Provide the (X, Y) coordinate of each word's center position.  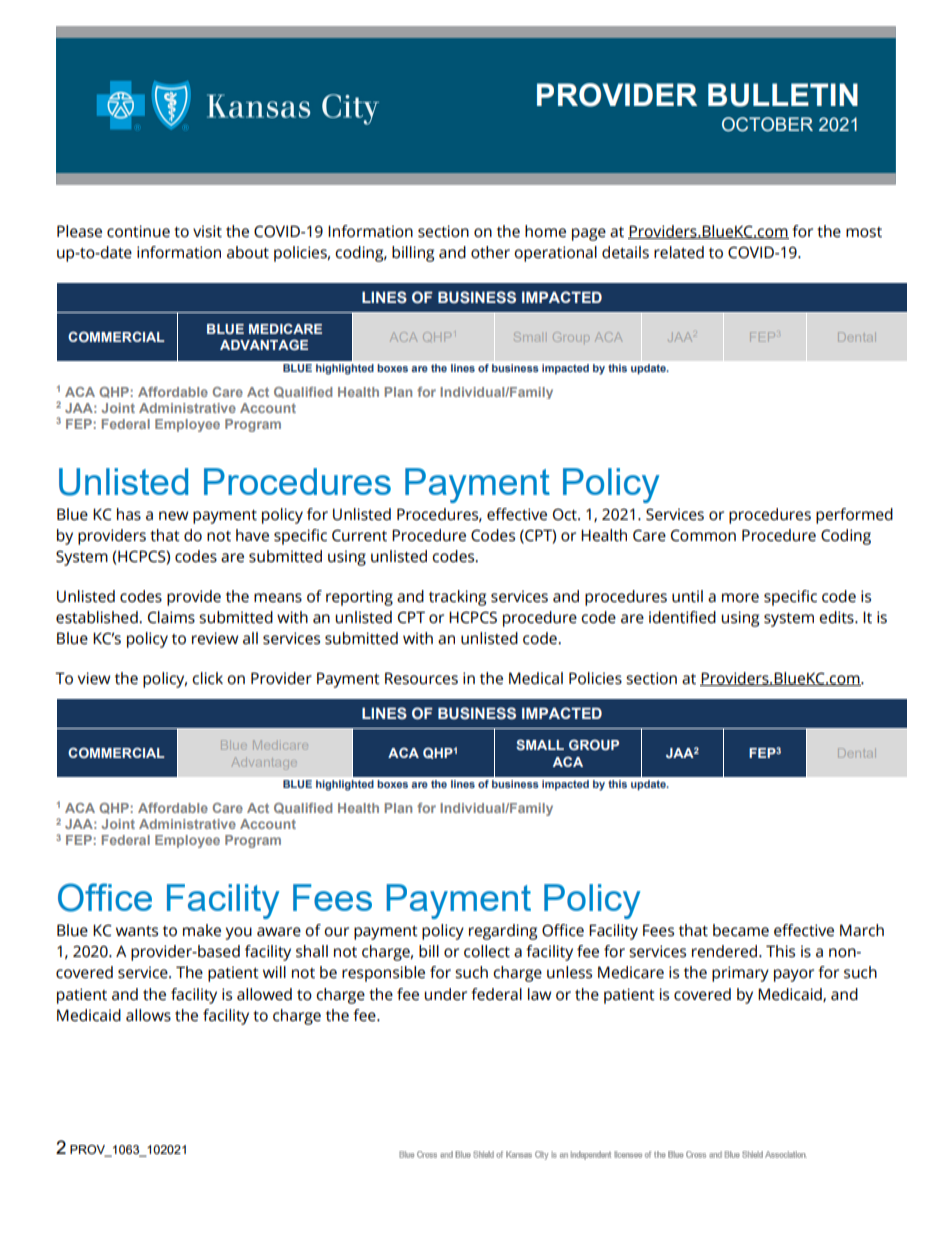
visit (207, 231)
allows (148, 1015)
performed (854, 516)
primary (740, 974)
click (207, 678)
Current (359, 535)
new (174, 516)
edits (837, 617)
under (445, 994)
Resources (421, 678)
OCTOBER (767, 124)
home (545, 231)
